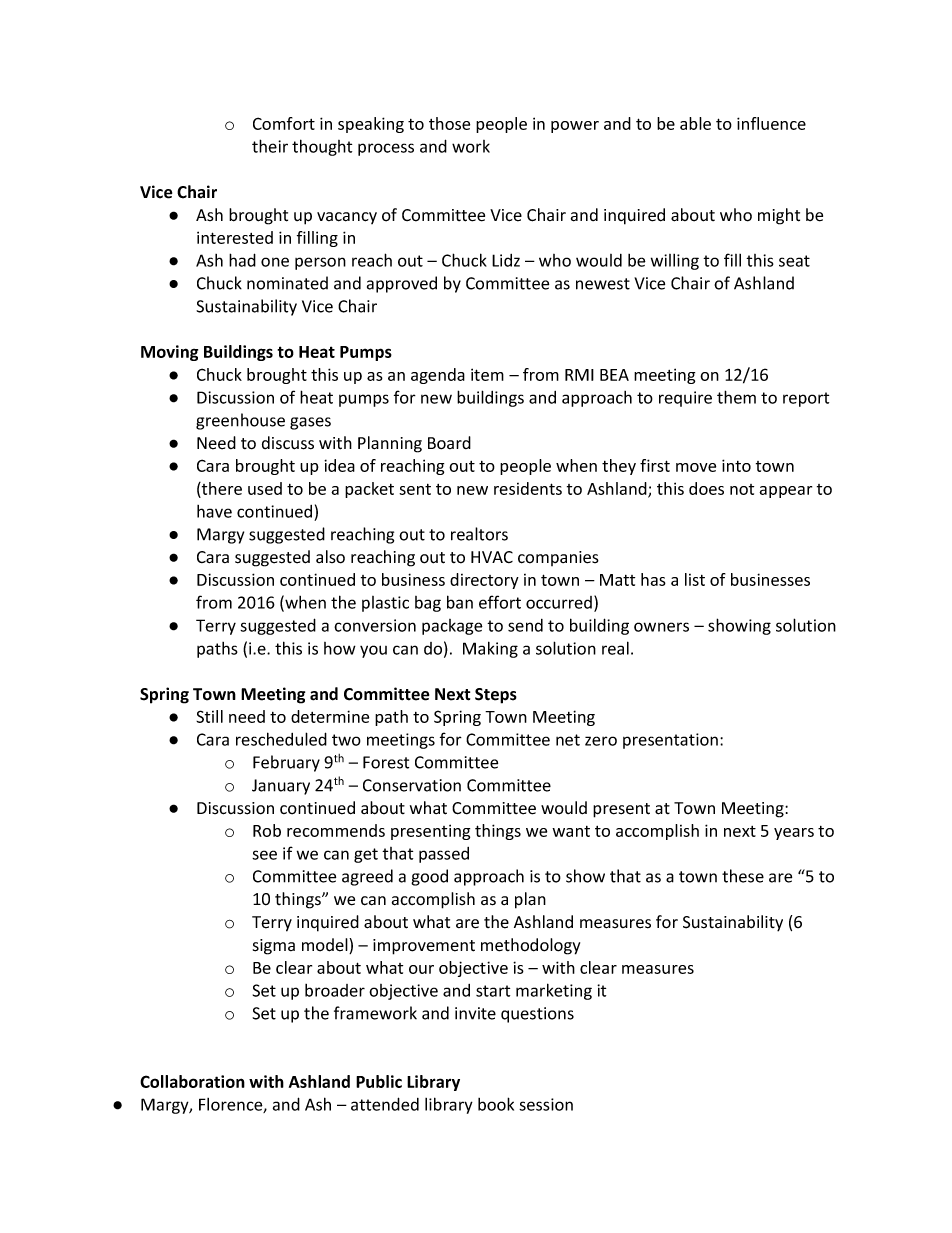 The image size is (952, 1233). I want to click on February, so click(286, 763).
